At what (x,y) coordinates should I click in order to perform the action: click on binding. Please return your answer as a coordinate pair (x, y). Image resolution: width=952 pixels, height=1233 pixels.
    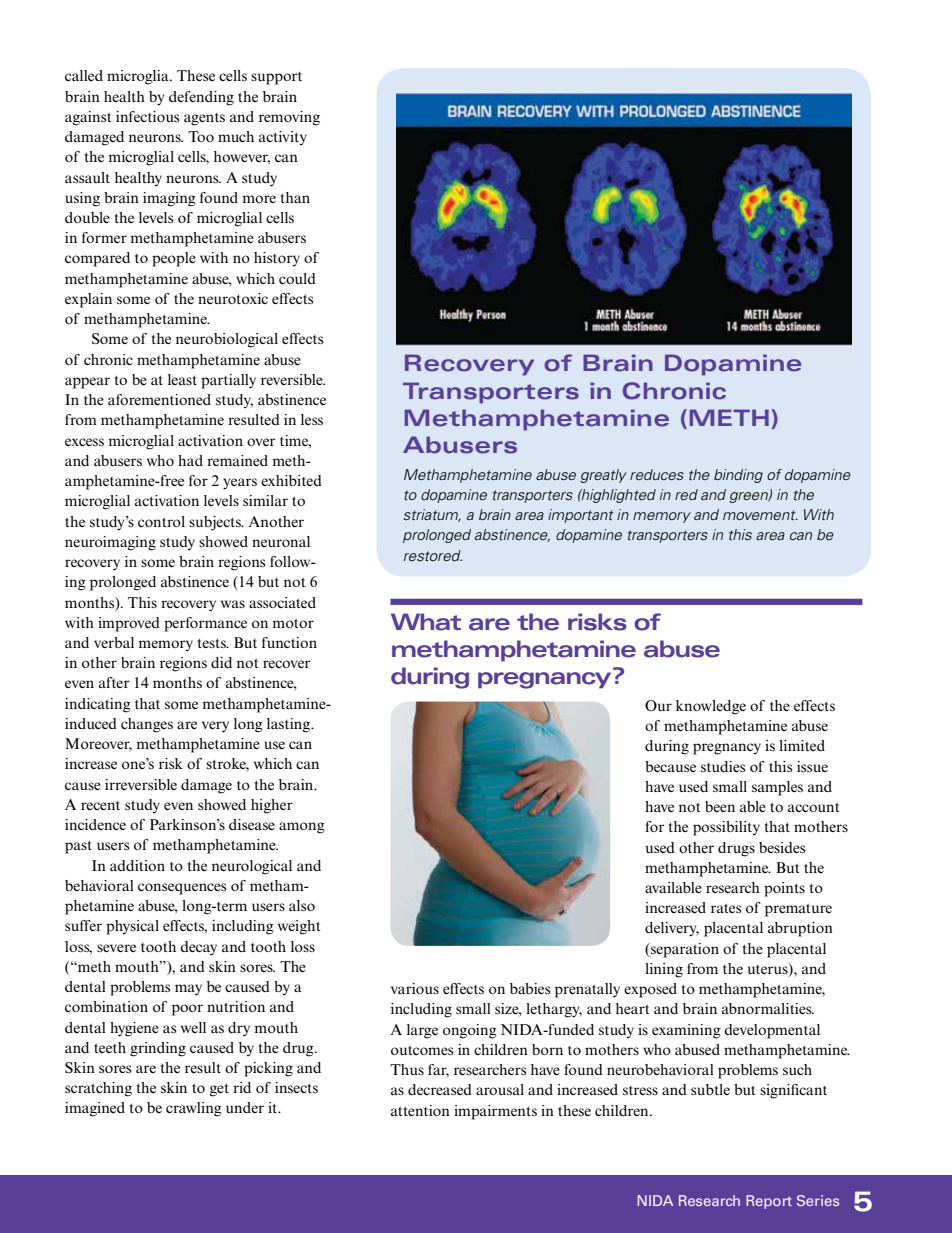
    Looking at the image, I should click on (738, 476).
